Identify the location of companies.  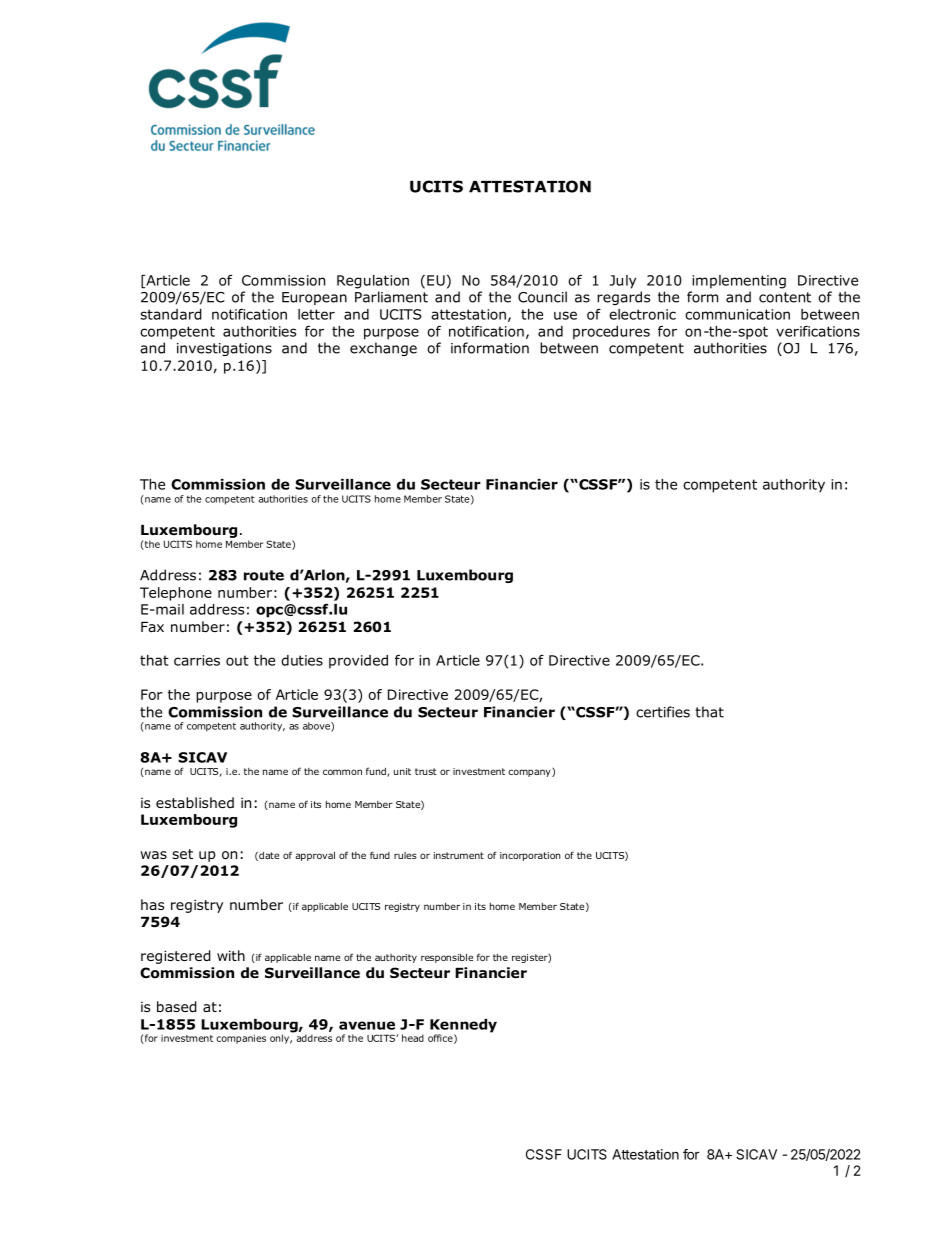
(241, 1039).
